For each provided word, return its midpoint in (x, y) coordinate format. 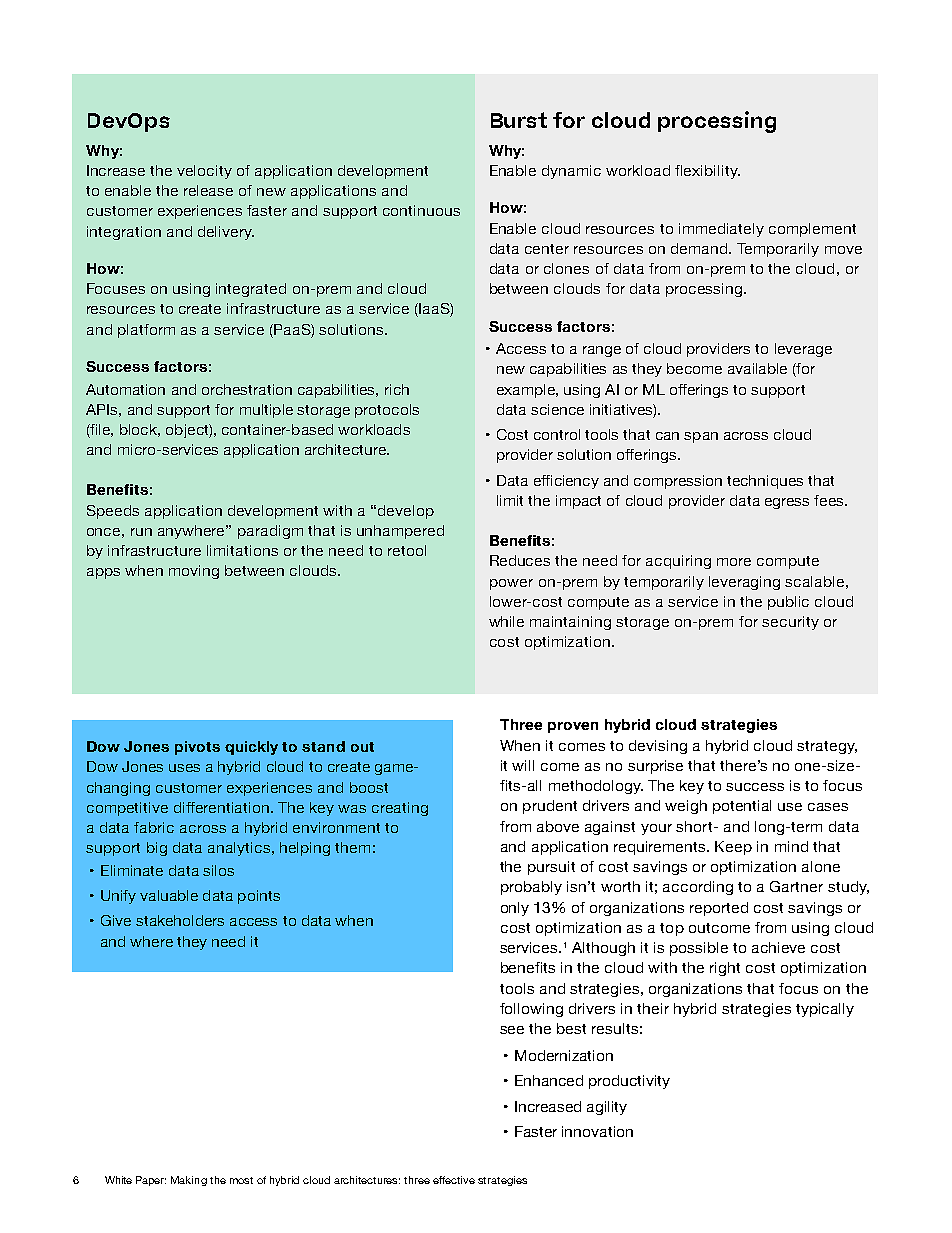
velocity (204, 172)
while (506, 621)
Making (189, 1181)
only (515, 909)
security (790, 623)
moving (194, 572)
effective (454, 1180)
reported (719, 909)
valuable (169, 895)
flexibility (707, 172)
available (757, 368)
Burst (519, 120)
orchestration (247, 389)
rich (397, 389)
